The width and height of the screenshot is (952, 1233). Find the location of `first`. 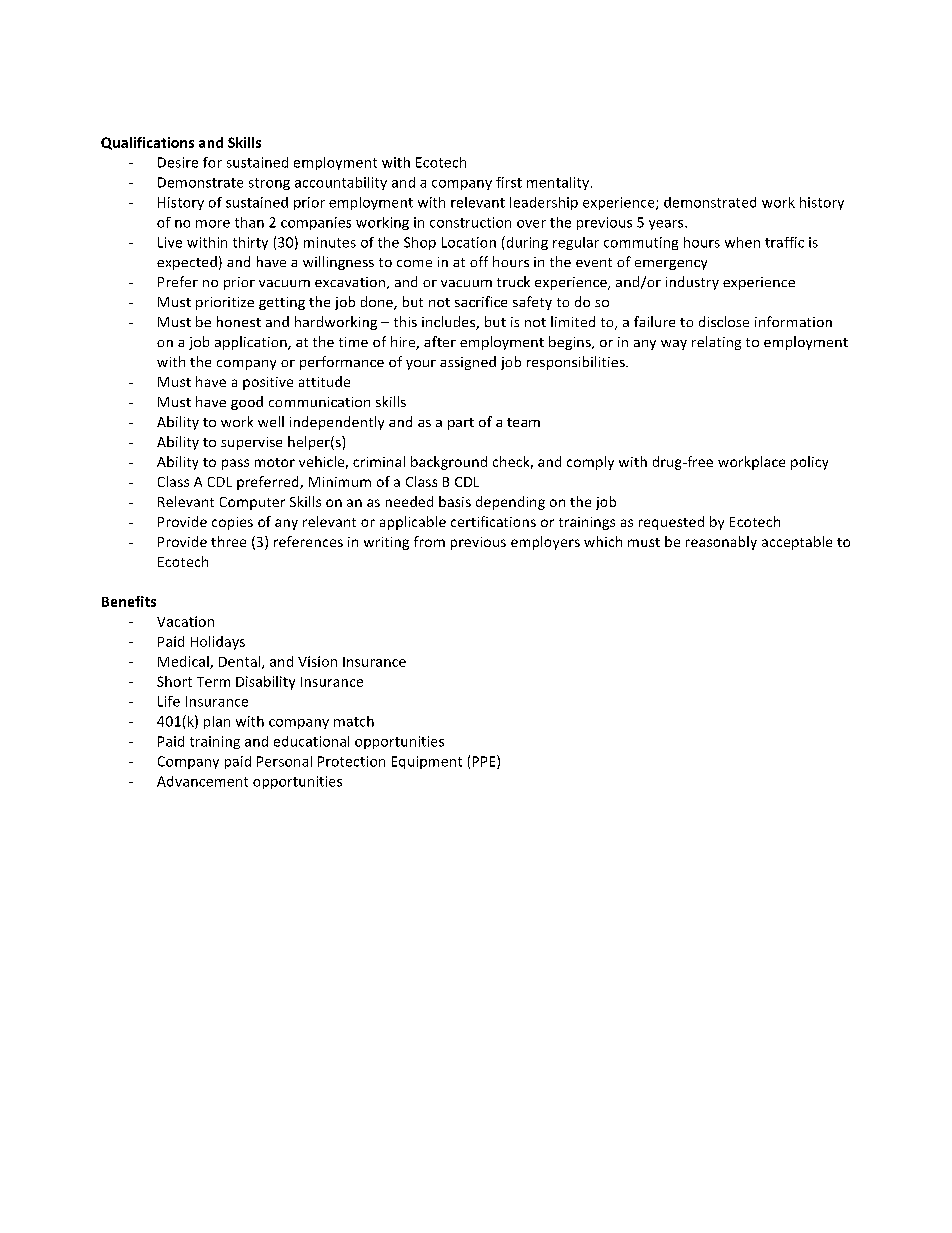

first is located at coordinates (509, 182).
